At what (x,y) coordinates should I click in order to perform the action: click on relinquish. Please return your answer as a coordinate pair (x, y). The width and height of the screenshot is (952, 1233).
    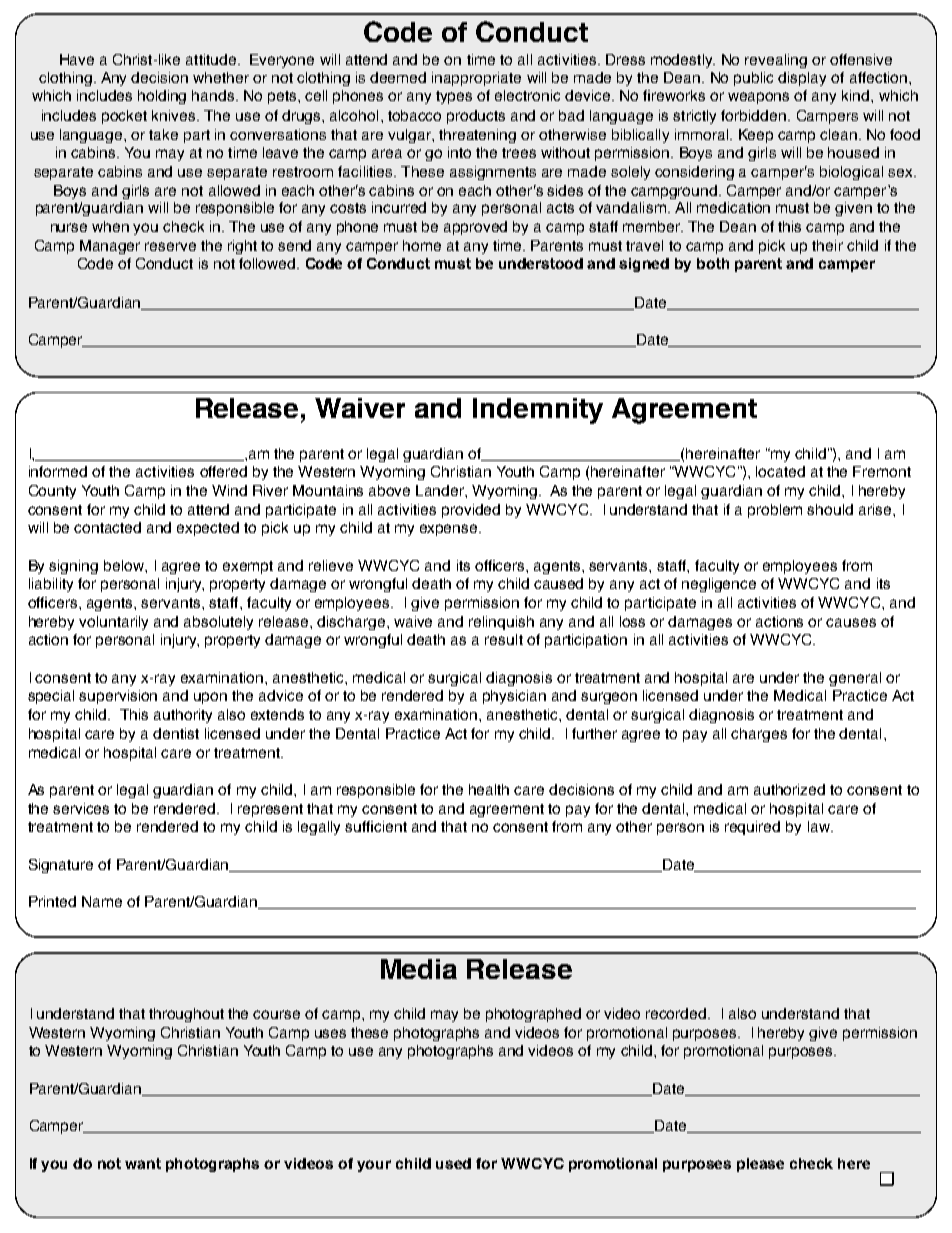
    Looking at the image, I should click on (501, 623).
